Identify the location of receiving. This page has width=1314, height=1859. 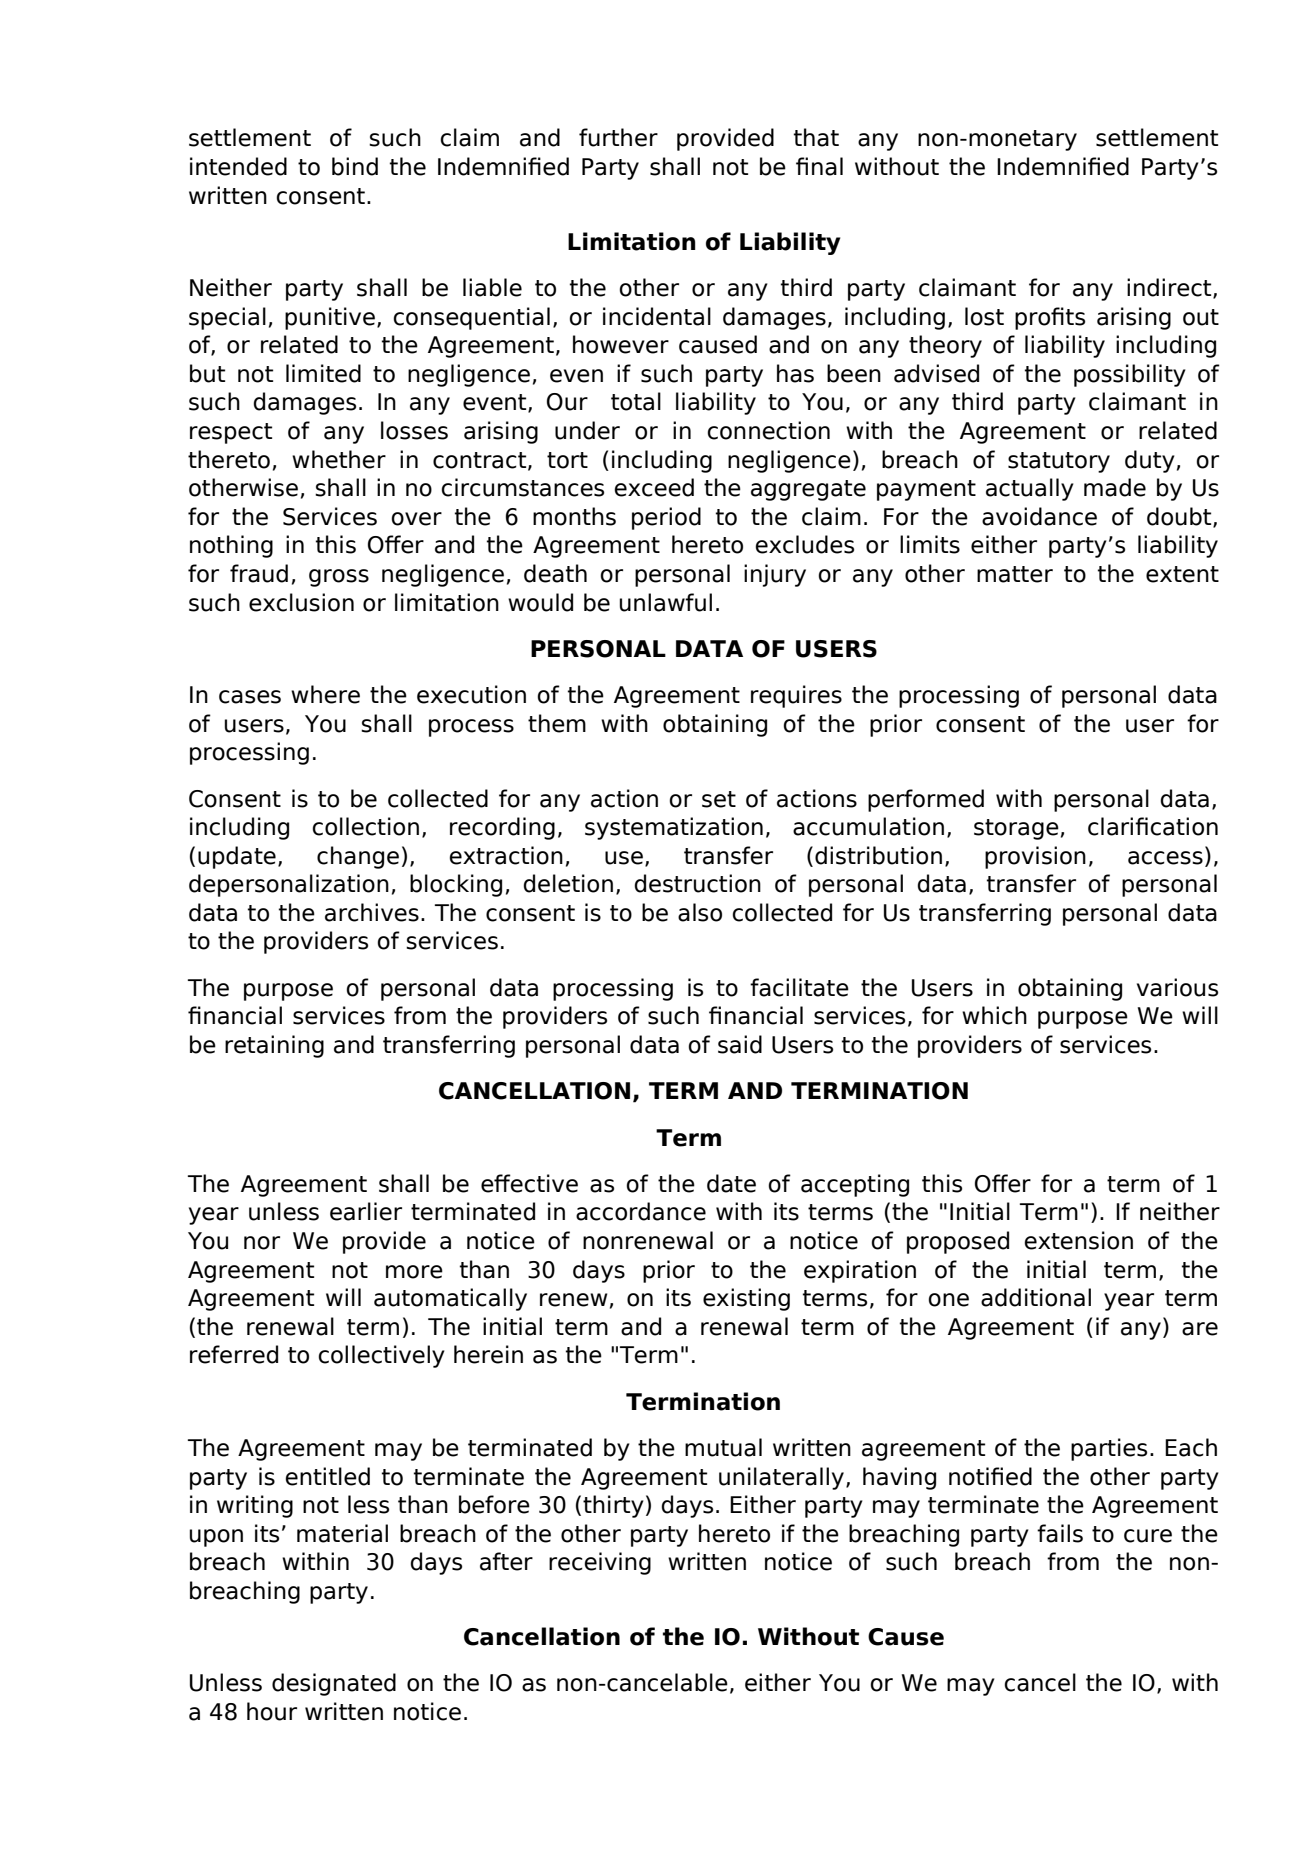
(600, 1563).
